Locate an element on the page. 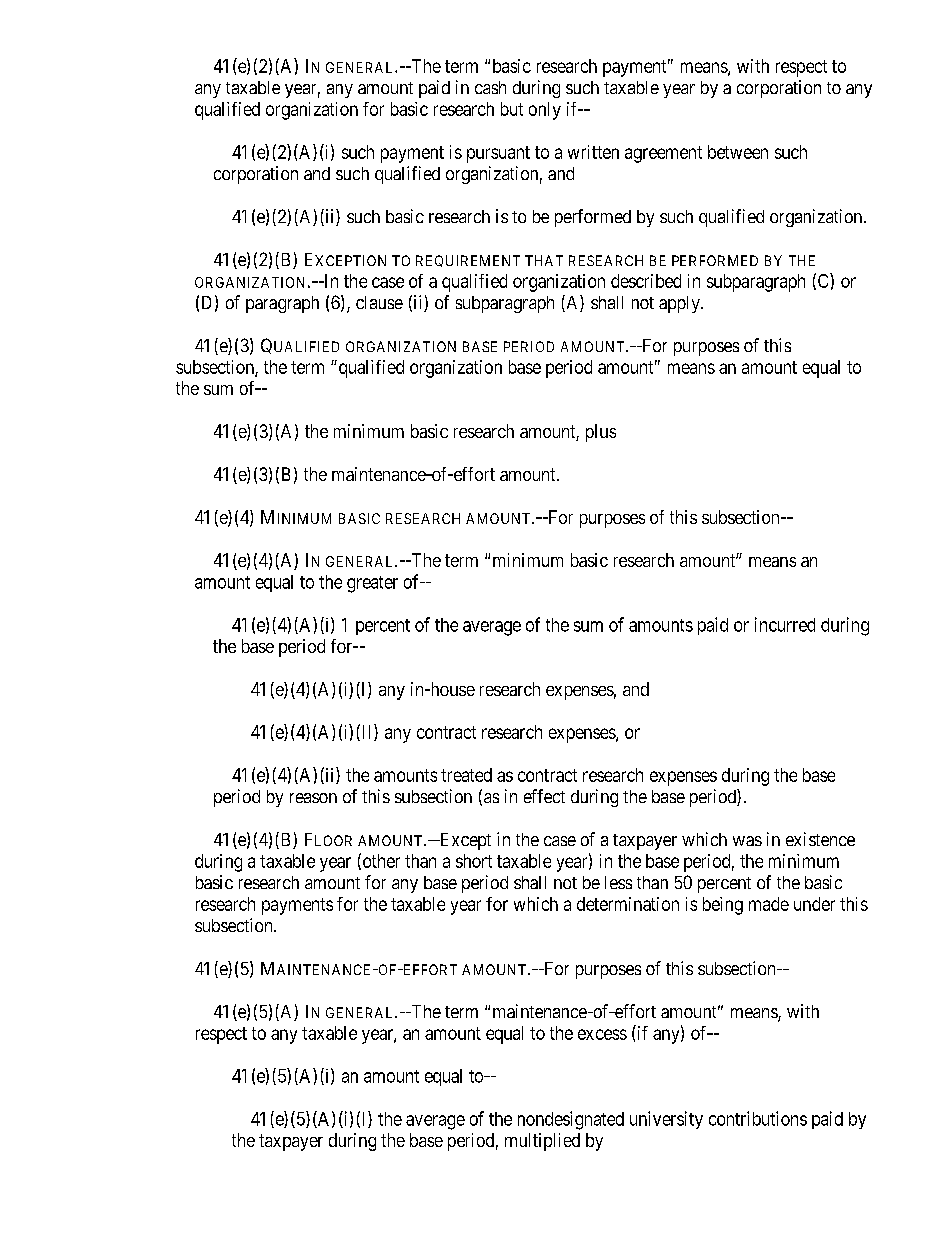  only is located at coordinates (545, 111).
